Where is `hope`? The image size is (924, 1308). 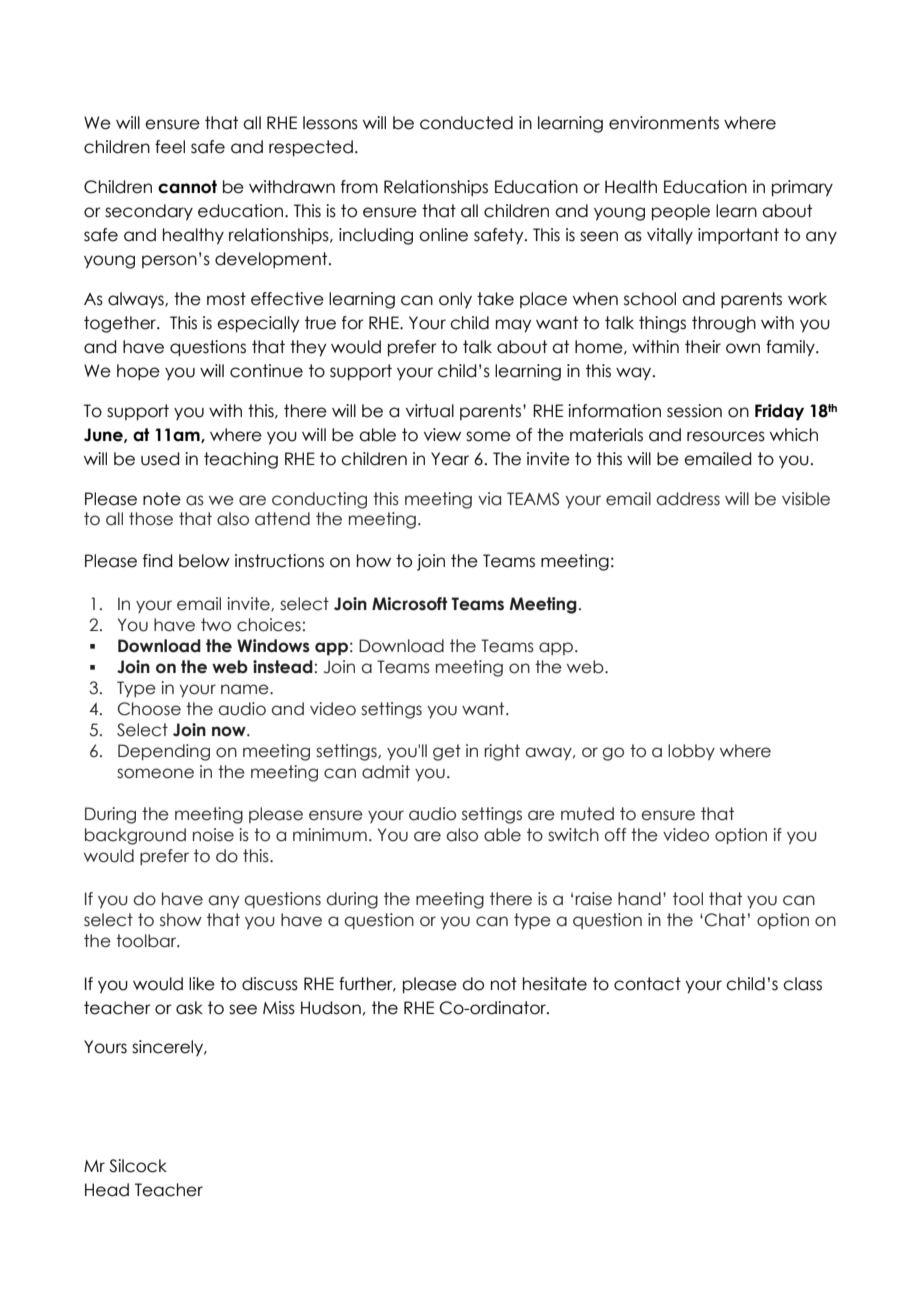 hope is located at coordinates (138, 372).
